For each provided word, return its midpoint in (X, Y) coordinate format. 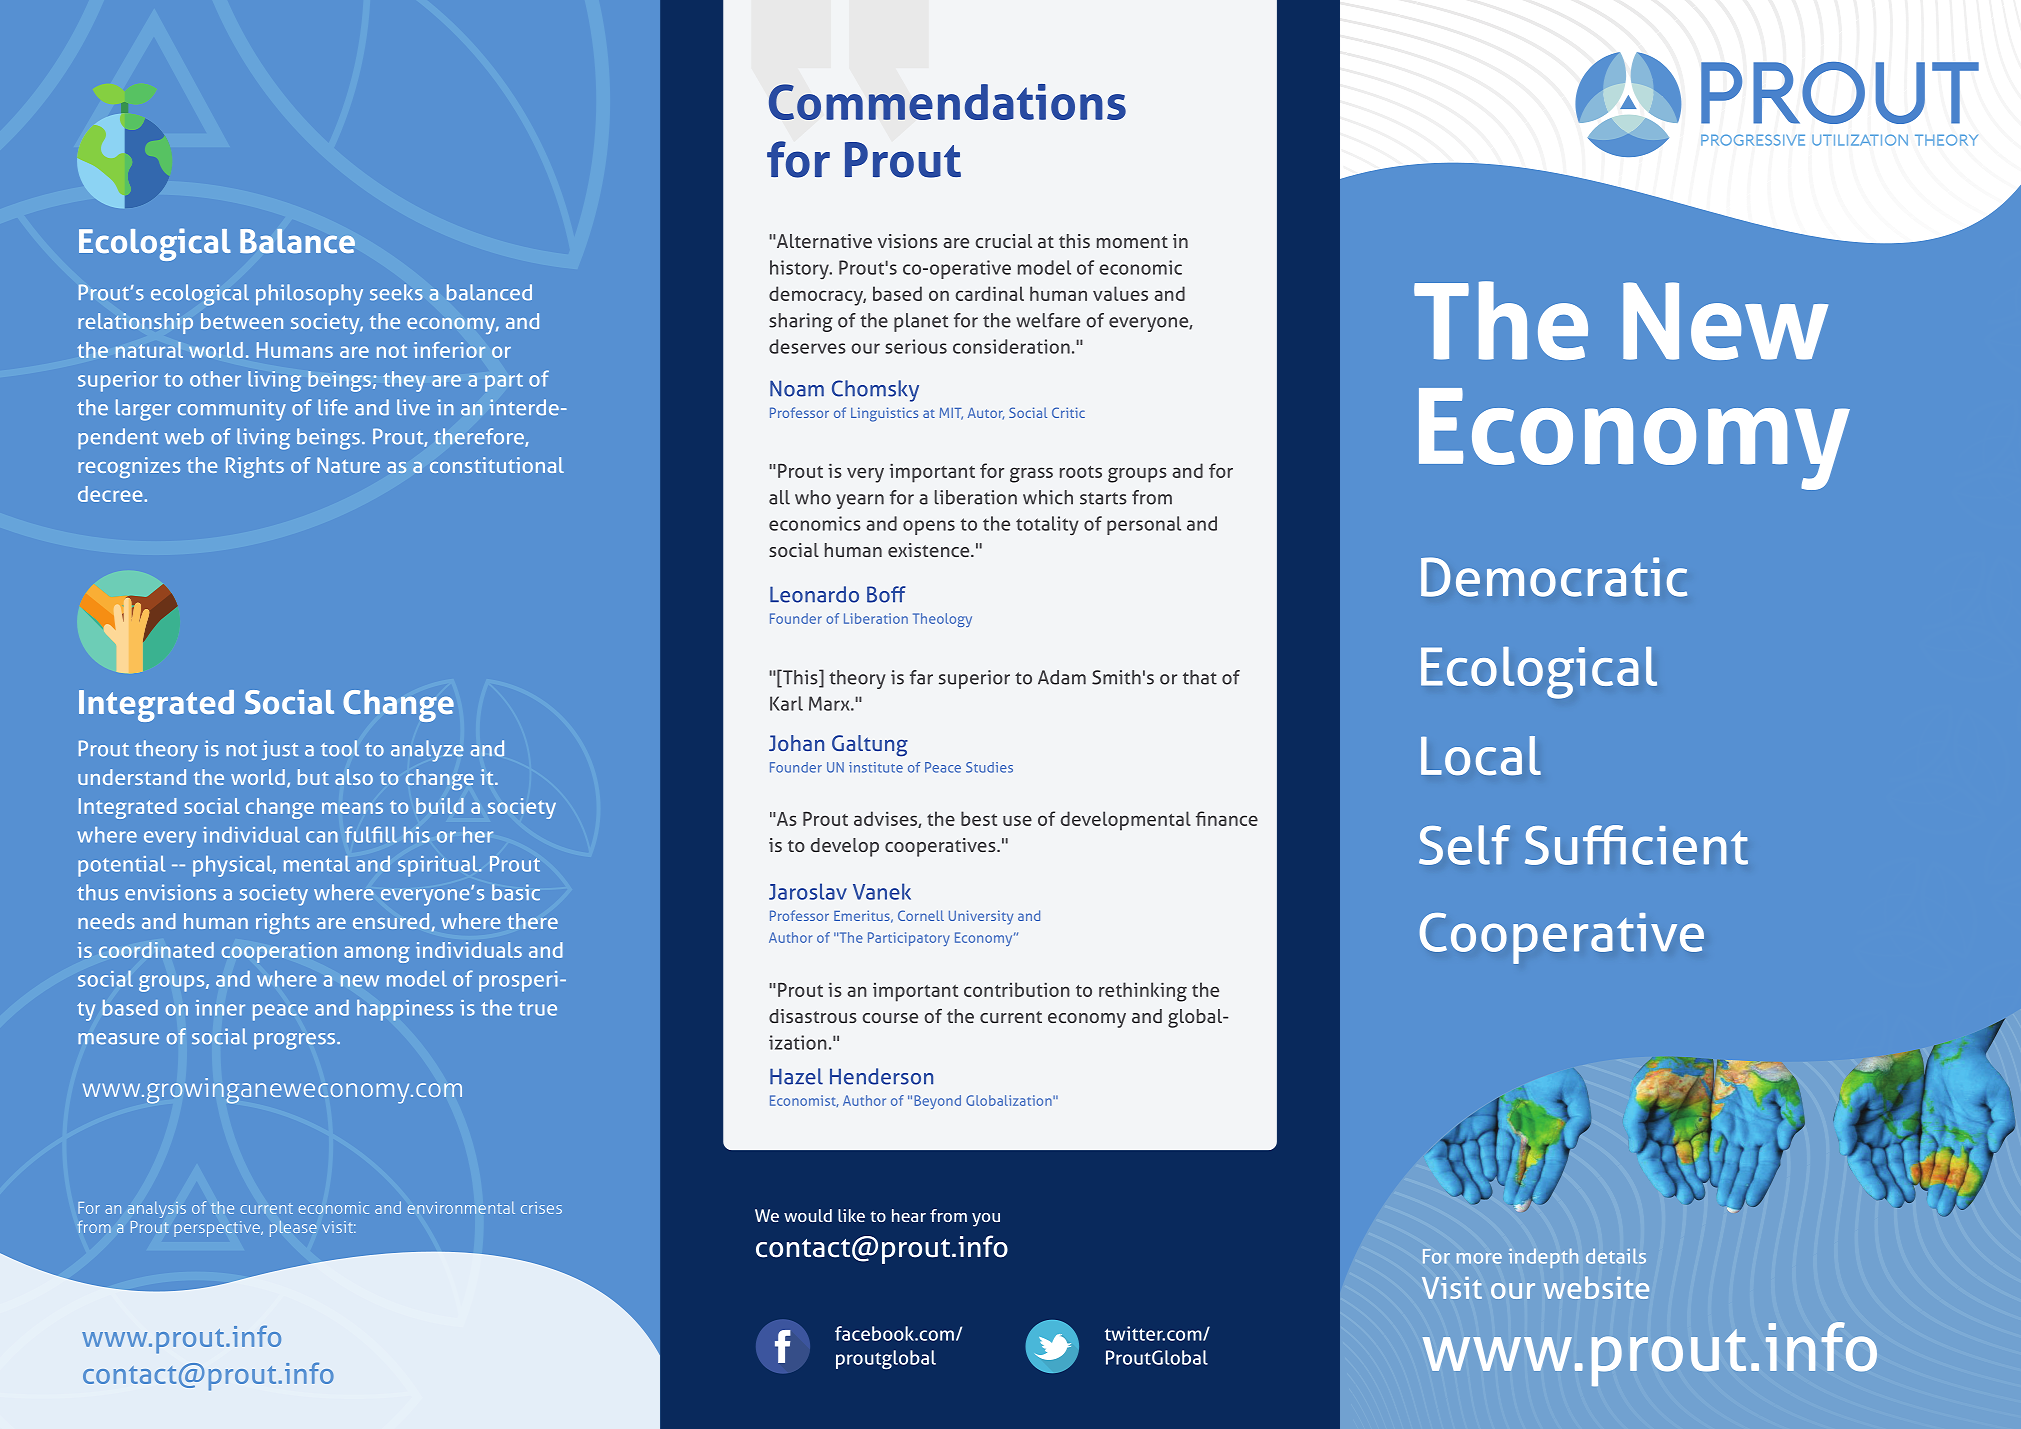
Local (1481, 755)
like (851, 1215)
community (232, 410)
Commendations (947, 102)
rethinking (1143, 992)
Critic (1068, 412)
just (280, 750)
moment (1132, 242)
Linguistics (884, 414)
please (293, 1229)
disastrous (813, 1016)
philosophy (309, 295)
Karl (786, 703)
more (1479, 1258)
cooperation (279, 952)
